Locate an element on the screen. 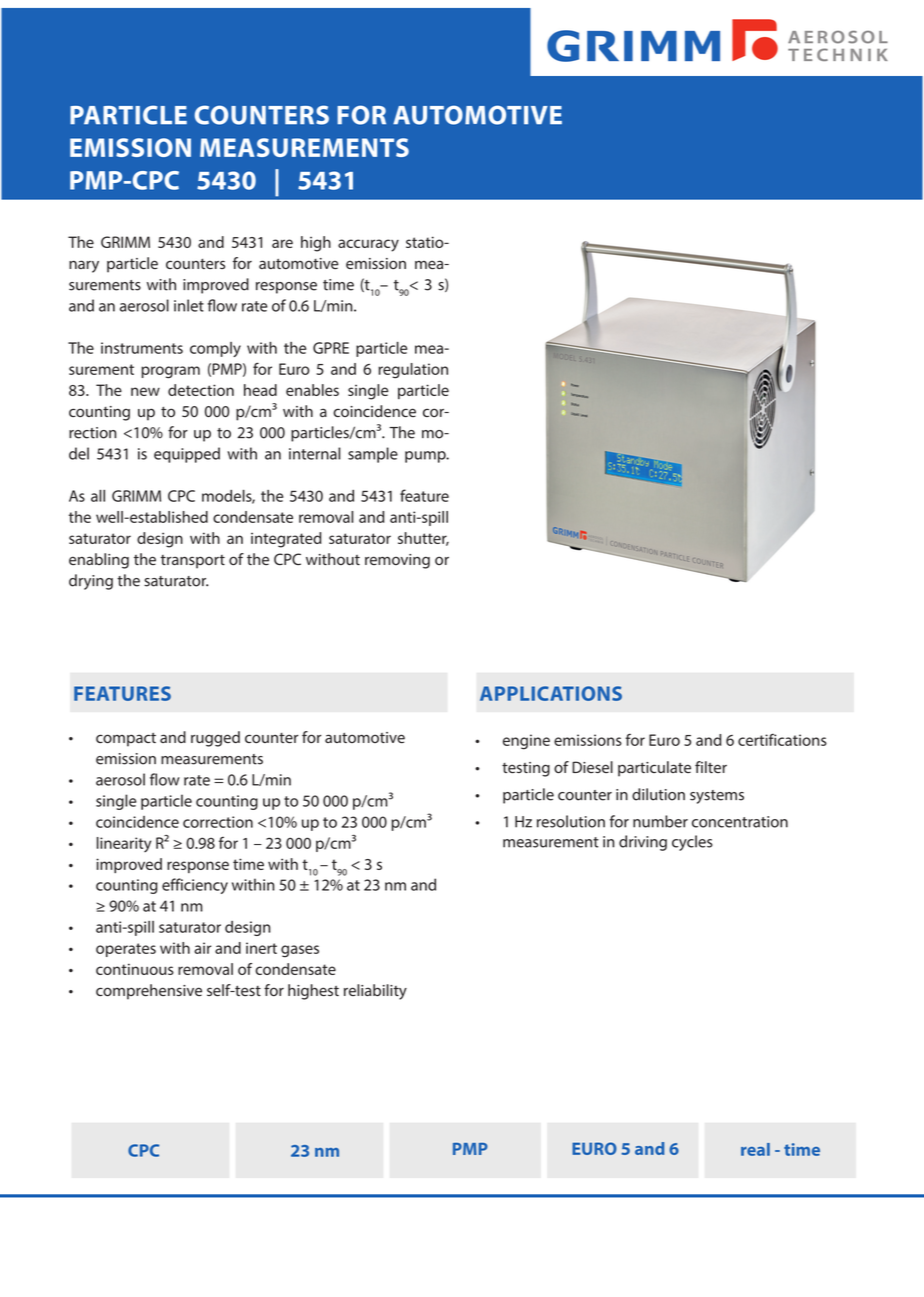 This screenshot has width=924, height=1297. inlet is located at coordinates (189, 305).
